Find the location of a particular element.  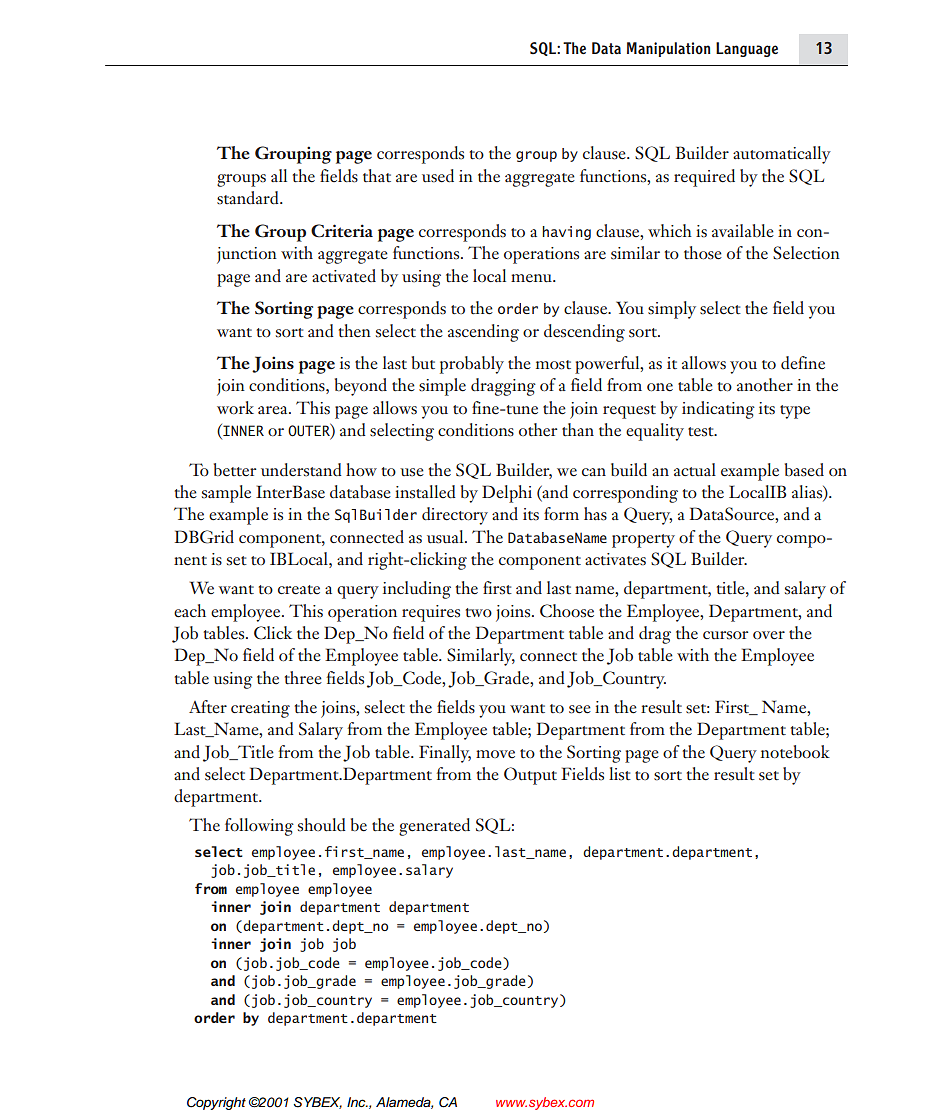

that is located at coordinates (377, 175).
